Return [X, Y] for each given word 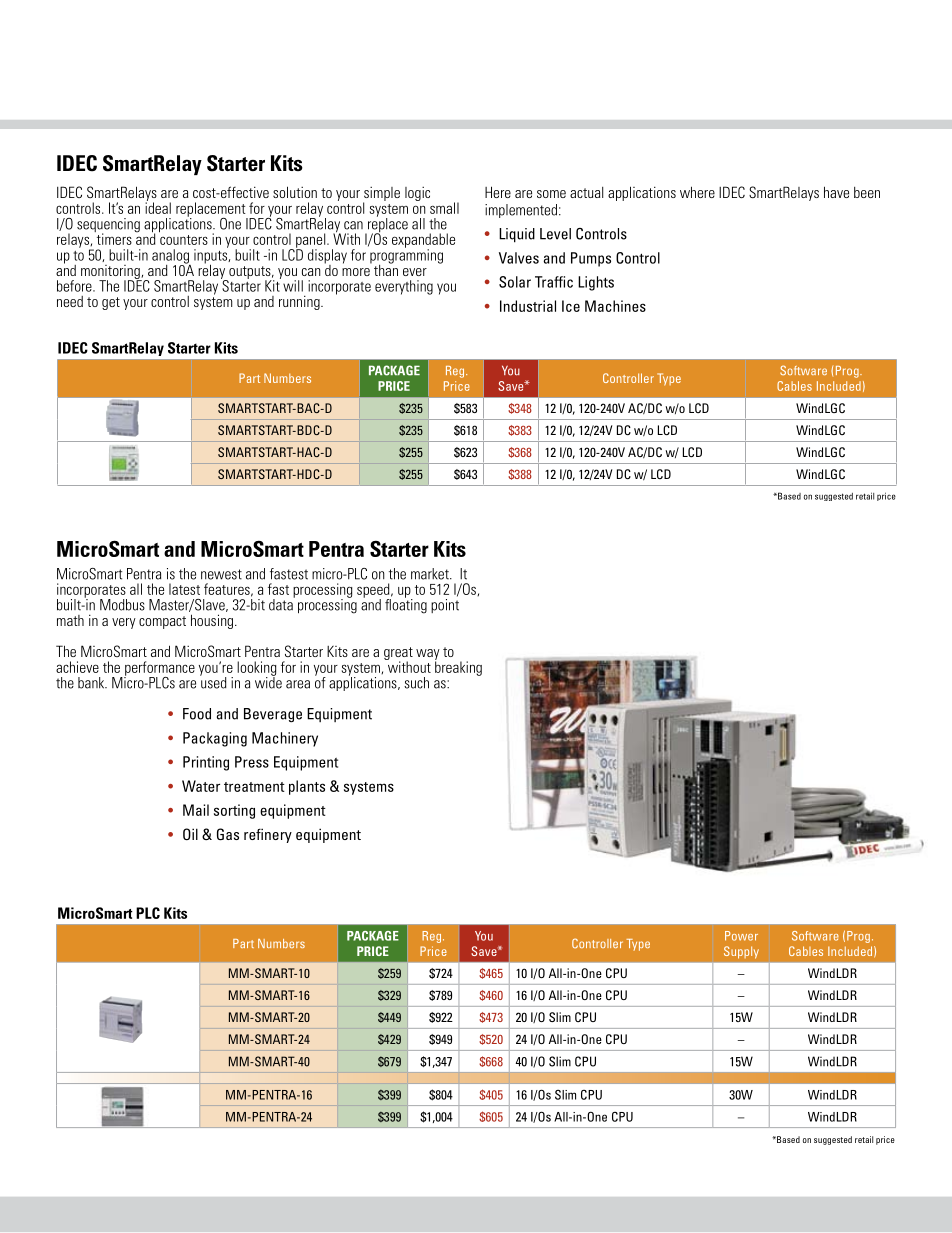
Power [741, 936]
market [431, 574]
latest [184, 589]
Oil [190, 834]
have [836, 192]
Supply [741, 952]
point [445, 606]
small [444, 208]
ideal [158, 207]
